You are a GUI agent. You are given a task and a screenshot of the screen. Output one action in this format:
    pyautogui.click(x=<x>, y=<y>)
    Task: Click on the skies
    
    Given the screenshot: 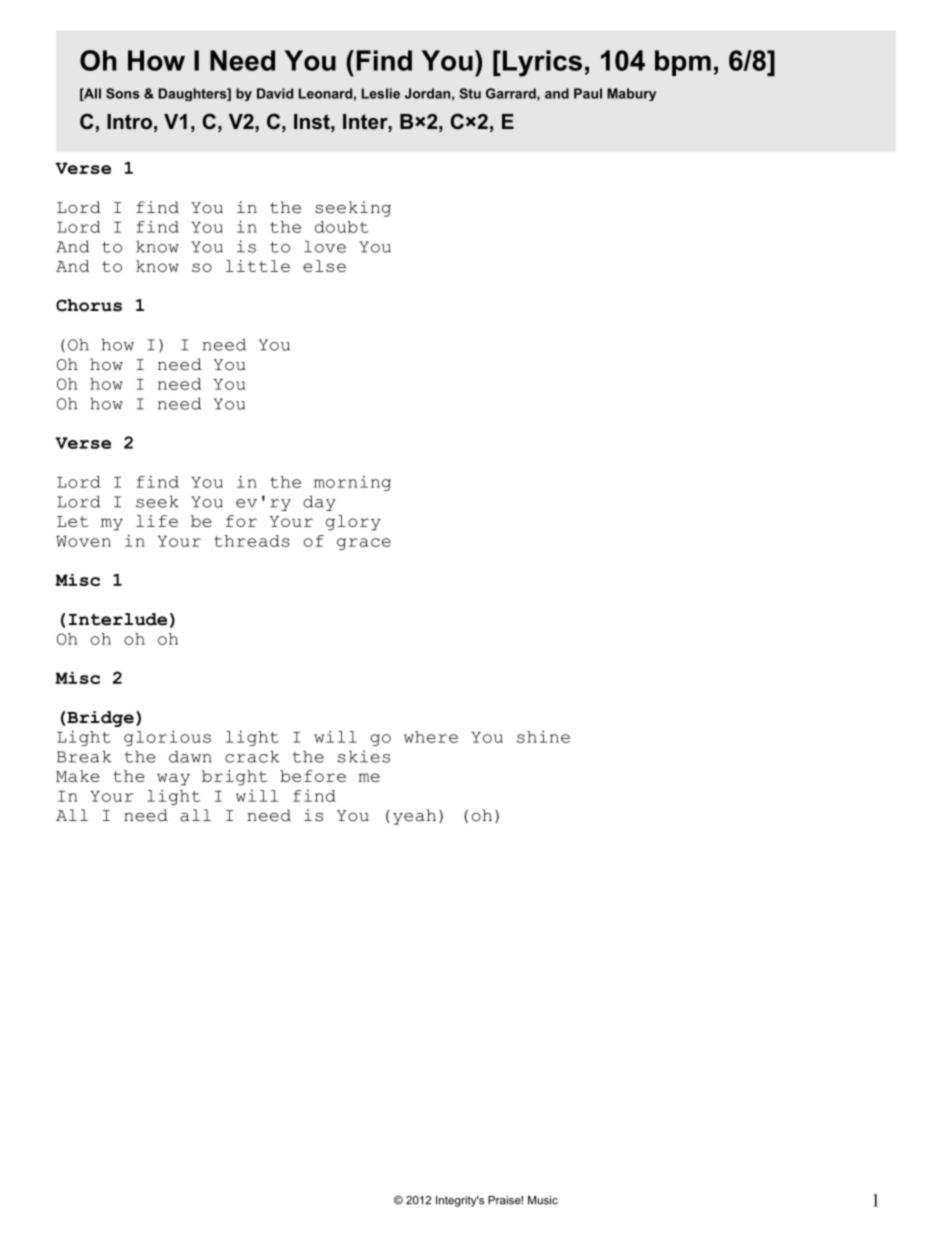 What is the action you would take?
    pyautogui.click(x=364, y=756)
